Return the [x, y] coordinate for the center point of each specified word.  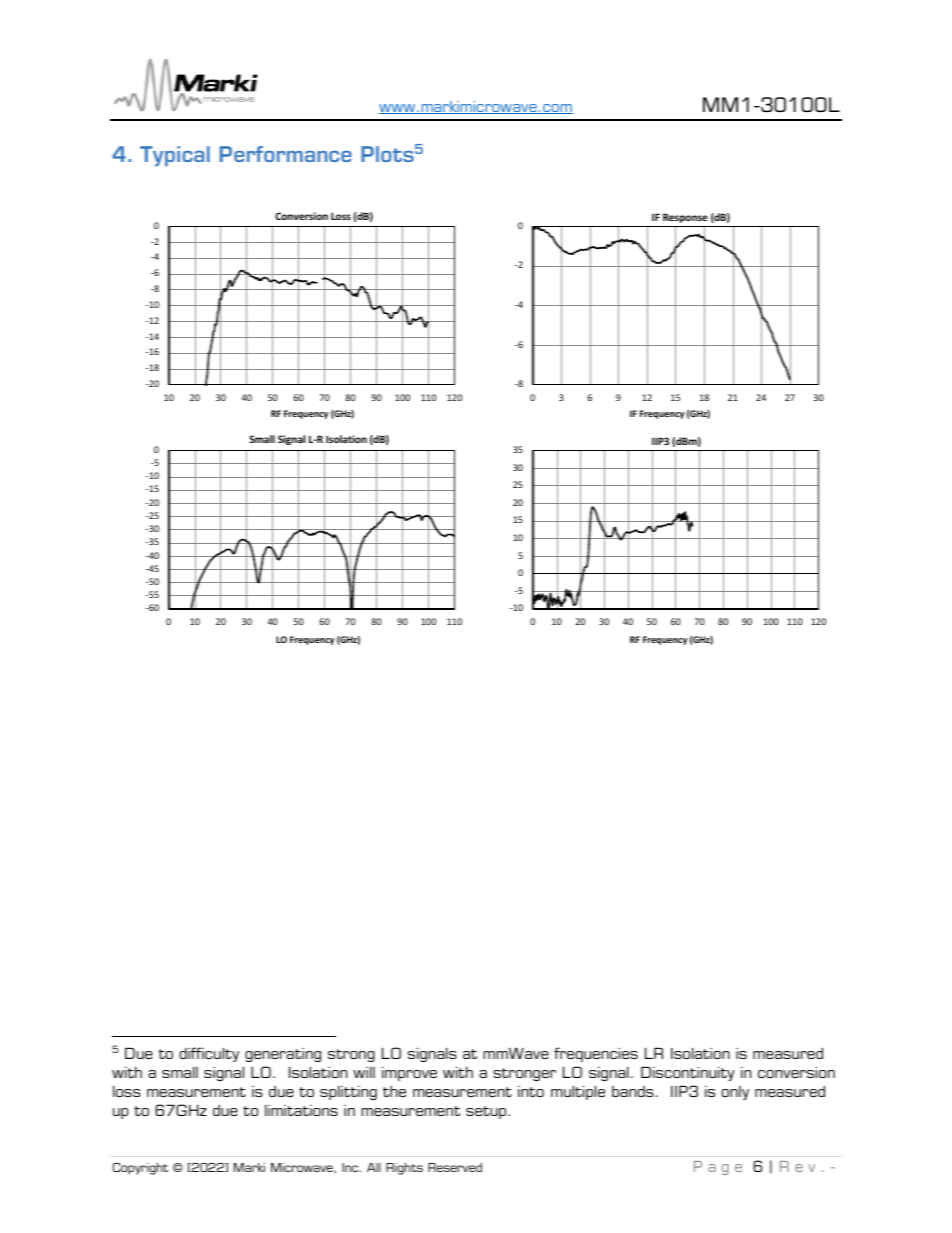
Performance [286, 154]
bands [633, 1091]
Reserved [455, 1167]
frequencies [596, 1054]
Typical [175, 156]
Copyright [140, 1169]
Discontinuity [688, 1073]
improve [409, 1074]
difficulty [209, 1054]
